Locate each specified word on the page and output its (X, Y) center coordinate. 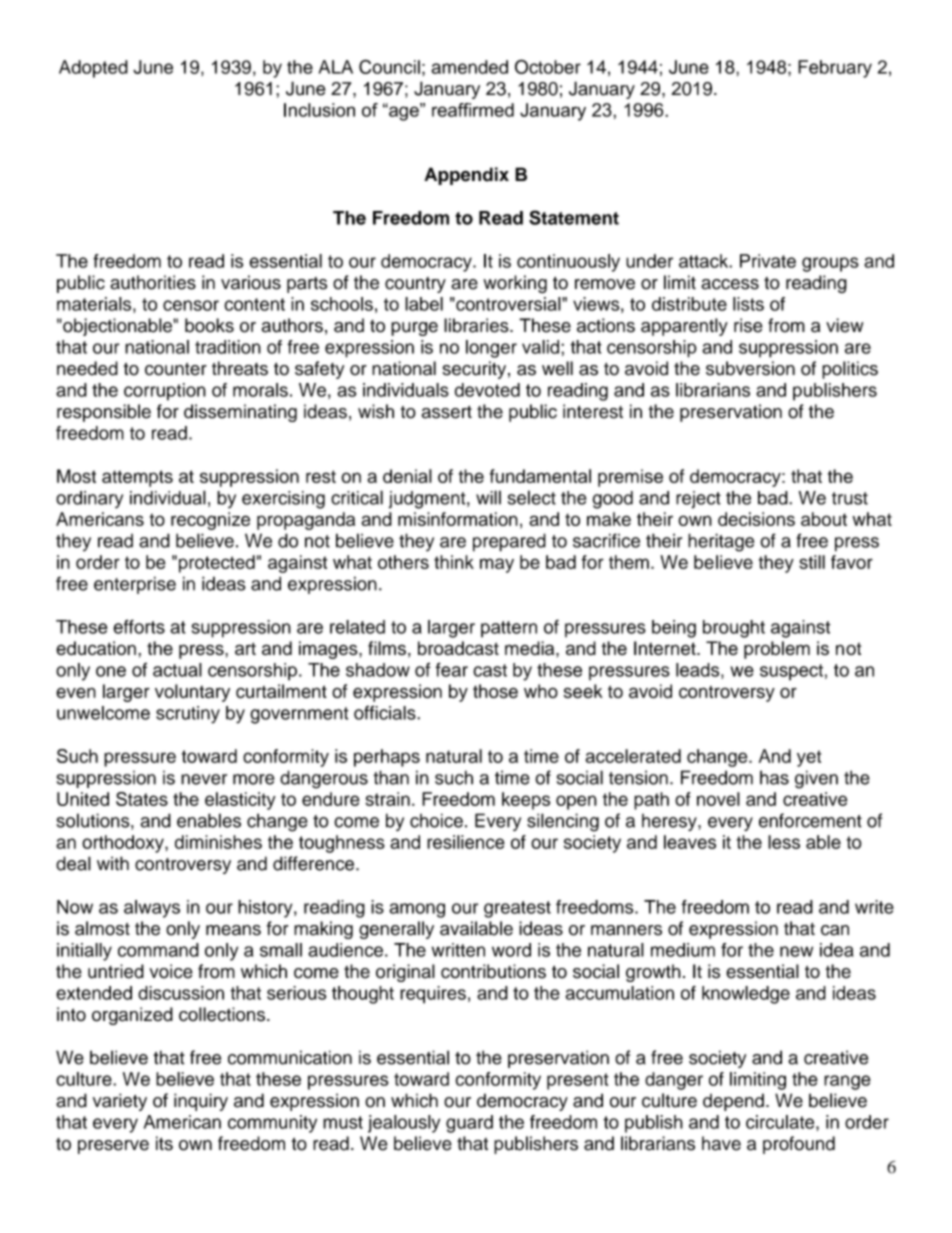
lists (748, 304)
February (835, 69)
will (488, 497)
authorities (153, 282)
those (495, 691)
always (152, 909)
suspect (791, 672)
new (796, 951)
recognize (210, 521)
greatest (517, 909)
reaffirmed (473, 110)
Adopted (93, 69)
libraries (477, 325)
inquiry (201, 1102)
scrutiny (188, 715)
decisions (756, 519)
